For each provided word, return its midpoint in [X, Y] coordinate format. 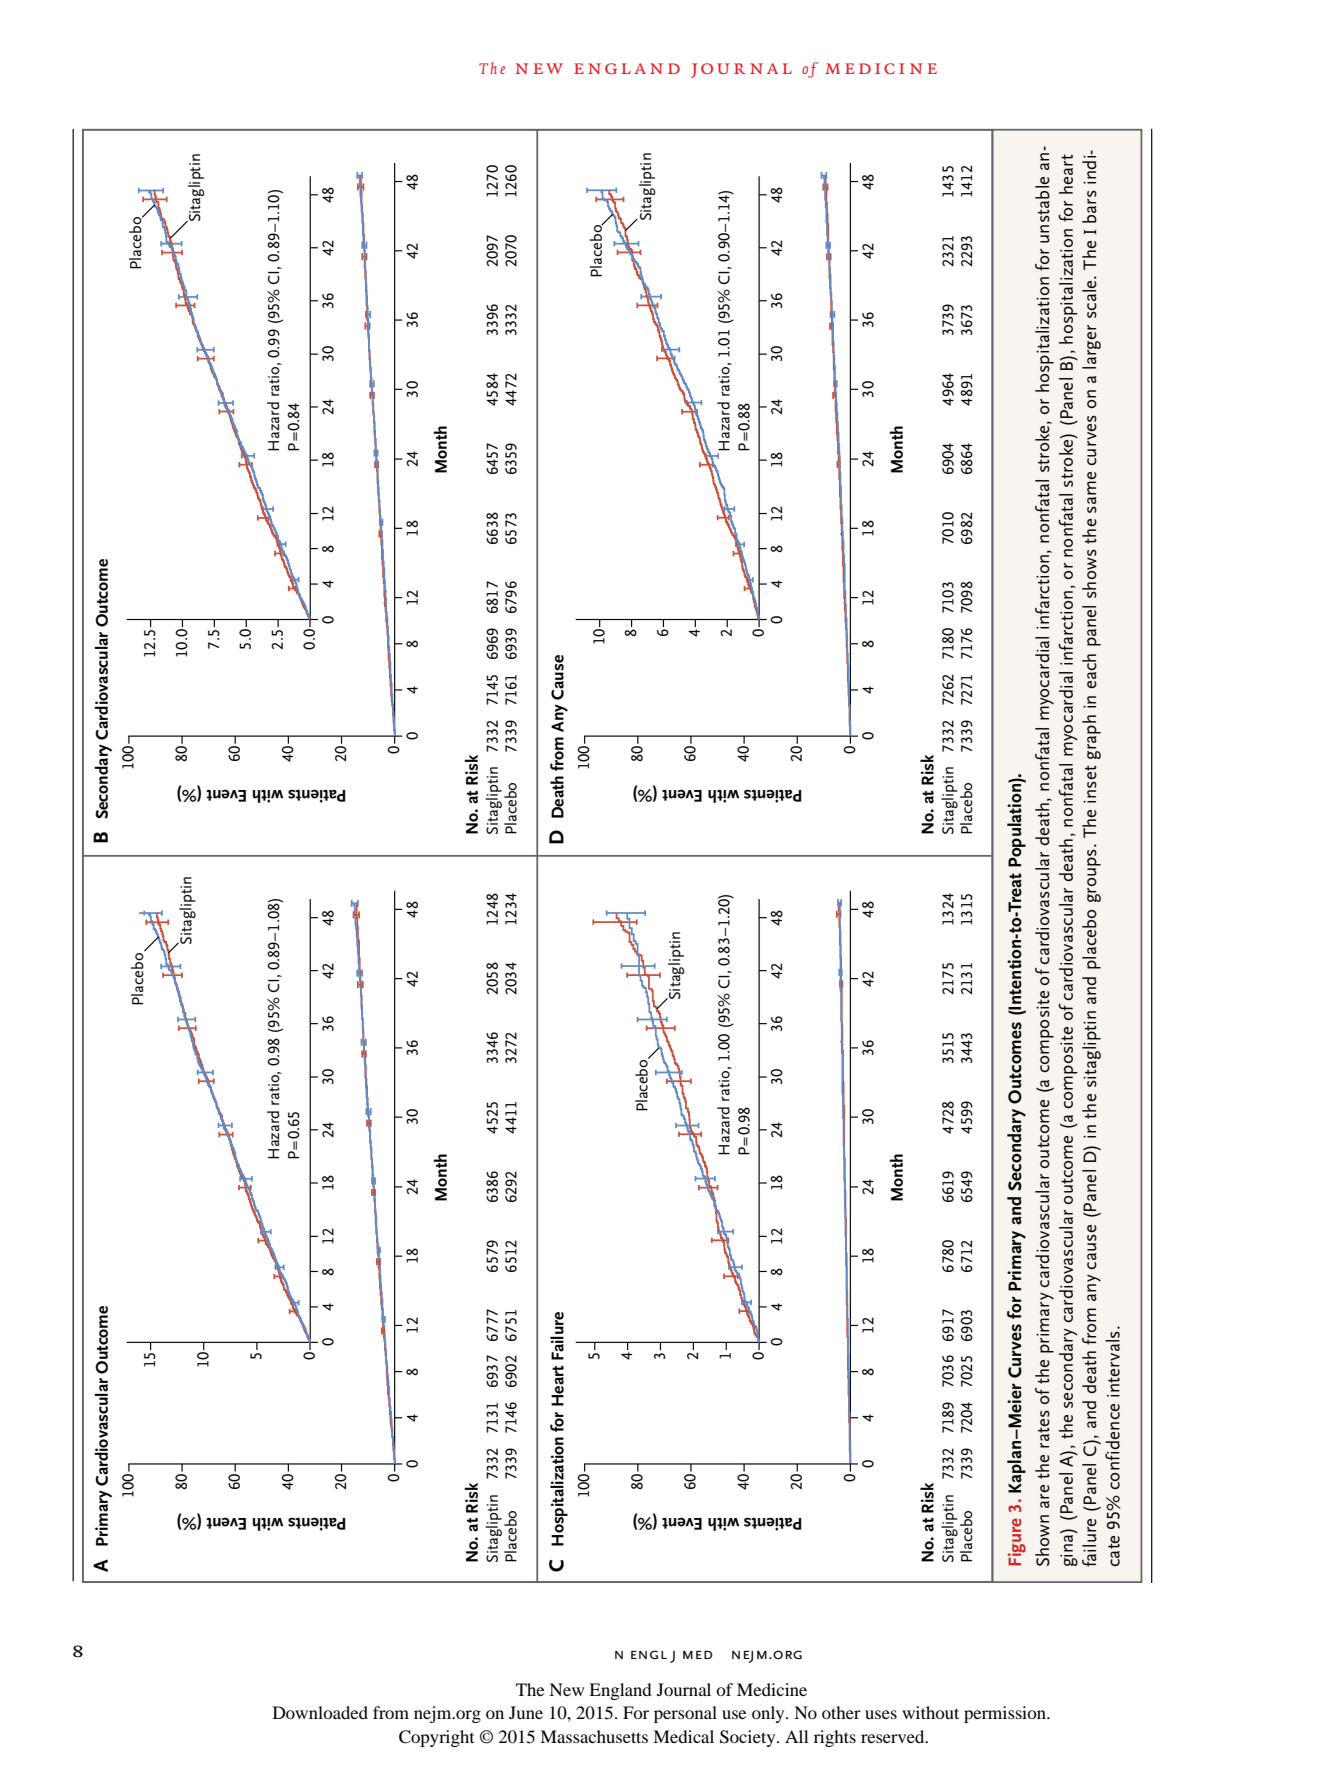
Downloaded [320, 1712]
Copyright [436, 1738]
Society [749, 1738]
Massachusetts [594, 1736]
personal [685, 1714]
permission [1006, 1714]
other [841, 1712]
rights [835, 1738]
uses [881, 1714]
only [769, 1714]
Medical [683, 1736]
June [526, 1712]
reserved [894, 1736]
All [796, 1736]
